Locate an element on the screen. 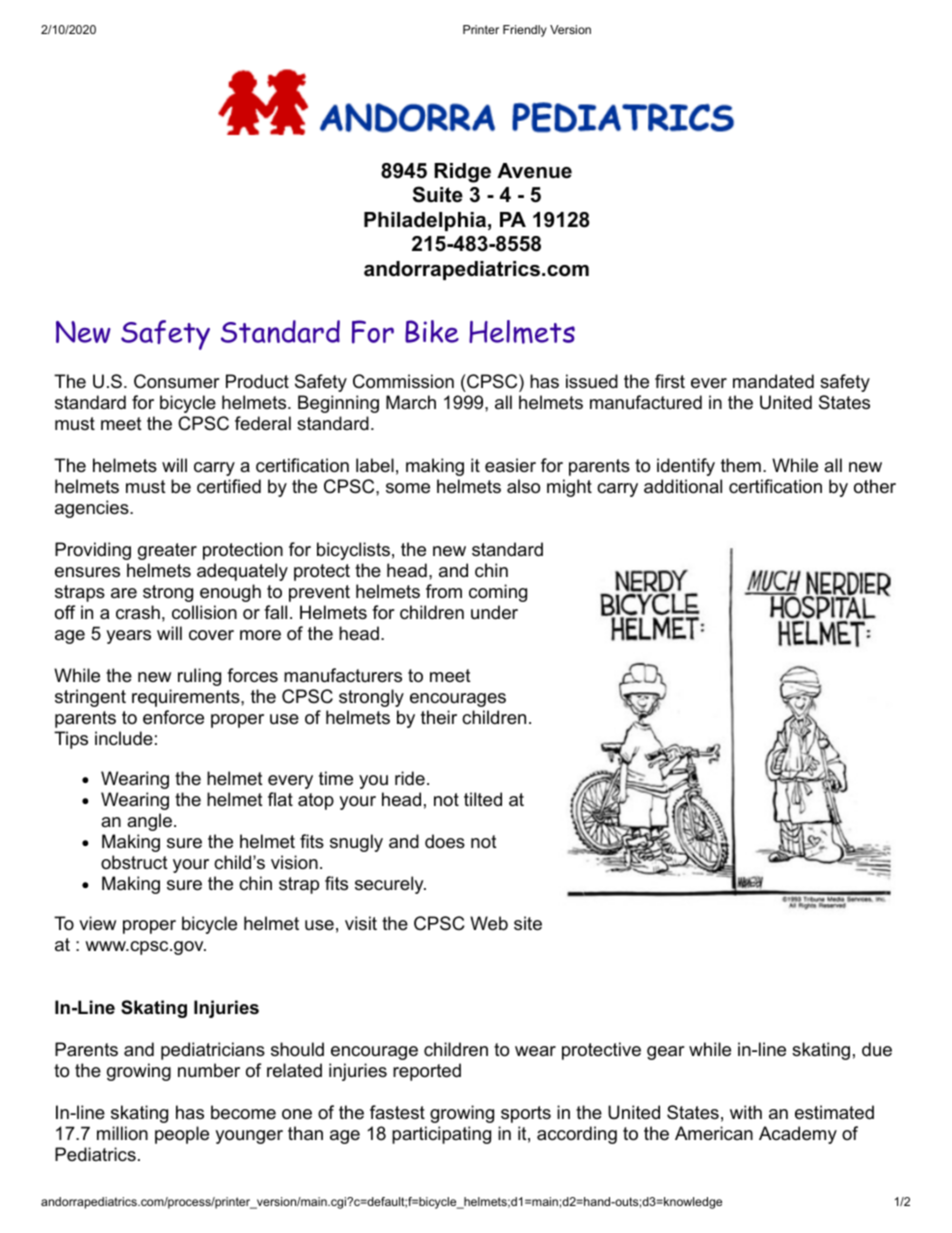 Image resolution: width=952 pixels, height=1233 pixels. angle is located at coordinates (149, 822).
